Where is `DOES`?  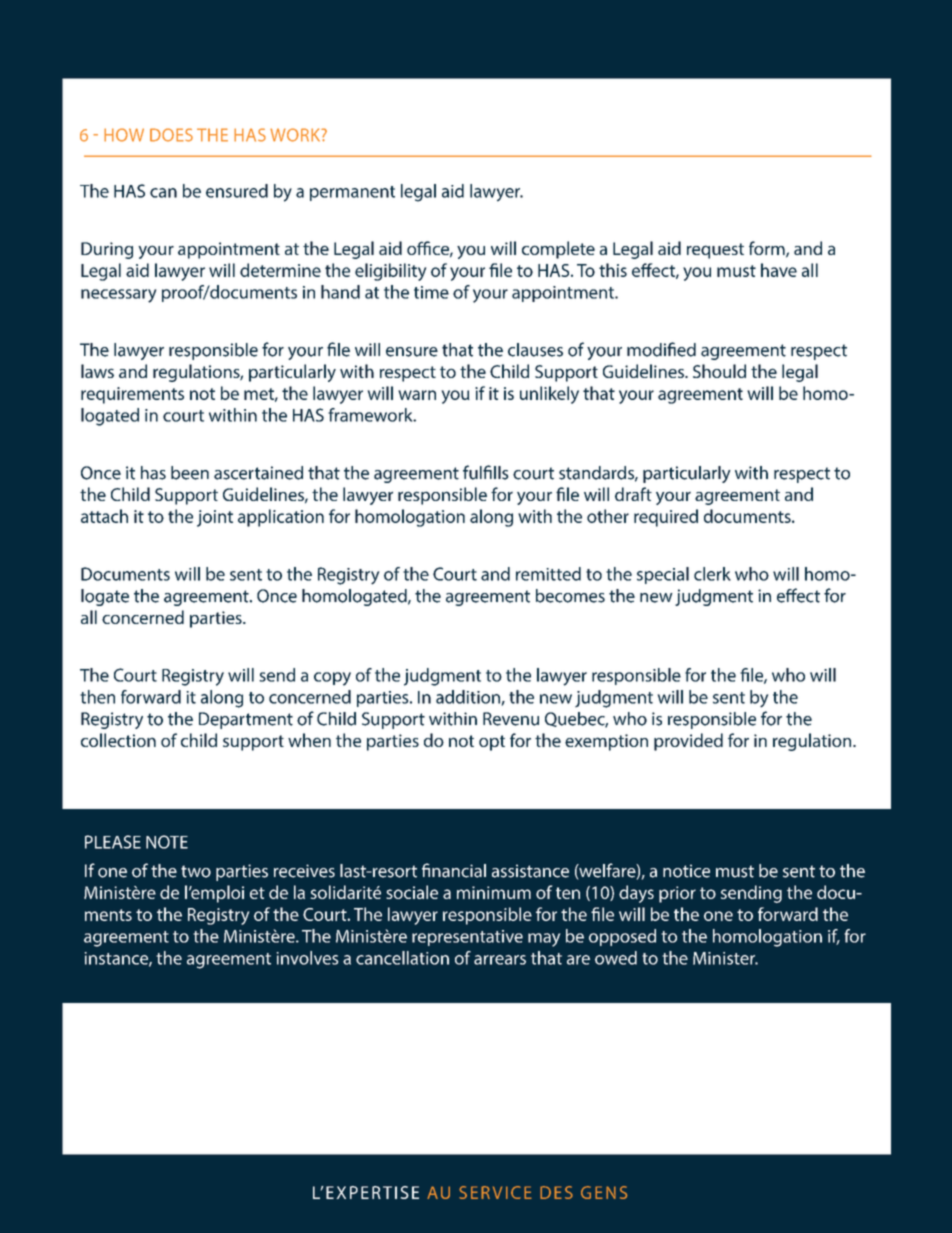 DOES is located at coordinates (171, 135).
